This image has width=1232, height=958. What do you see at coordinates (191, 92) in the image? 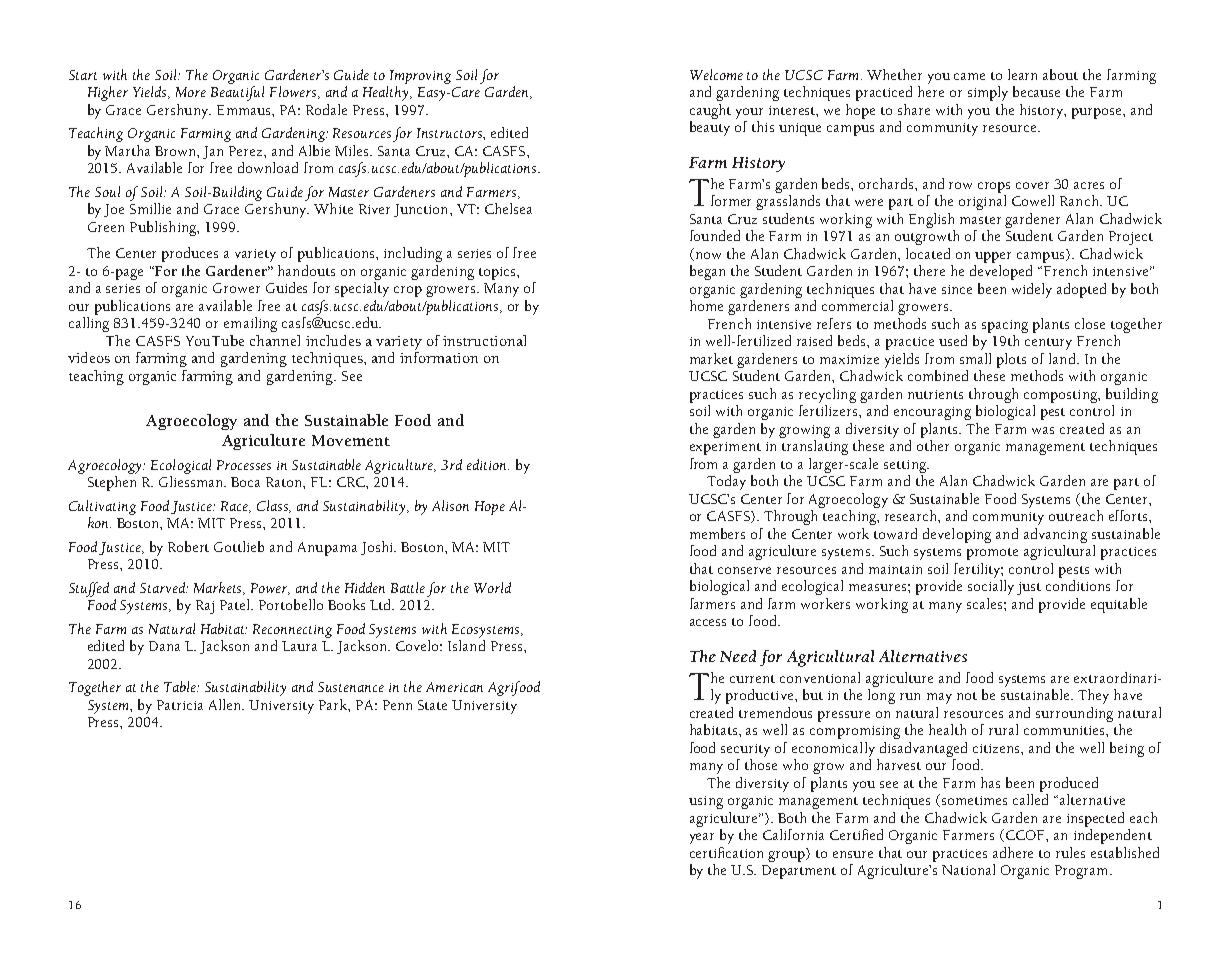
I see `More` at bounding box center [191, 92].
